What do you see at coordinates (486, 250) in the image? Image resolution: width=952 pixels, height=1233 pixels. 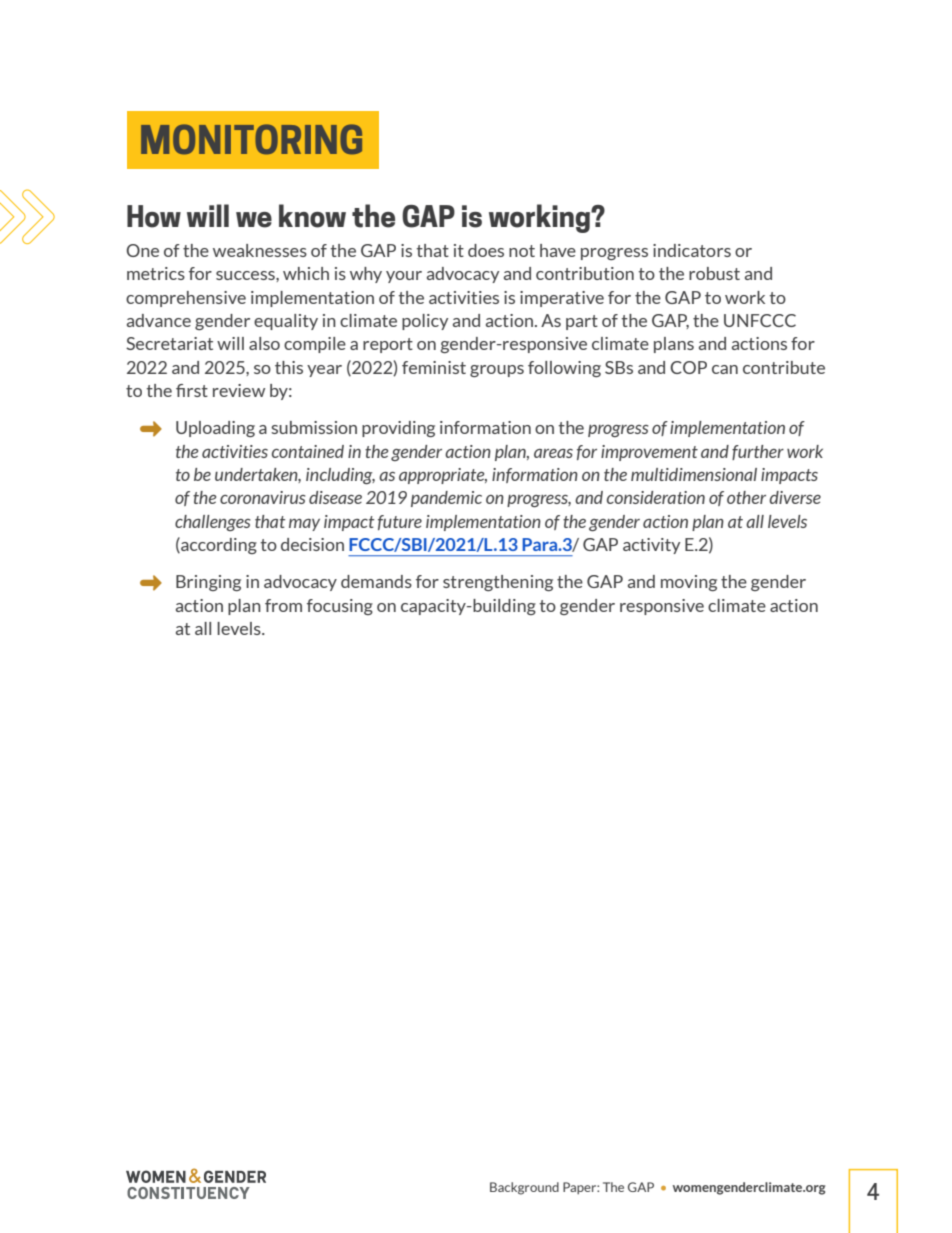 I see `does` at bounding box center [486, 250].
